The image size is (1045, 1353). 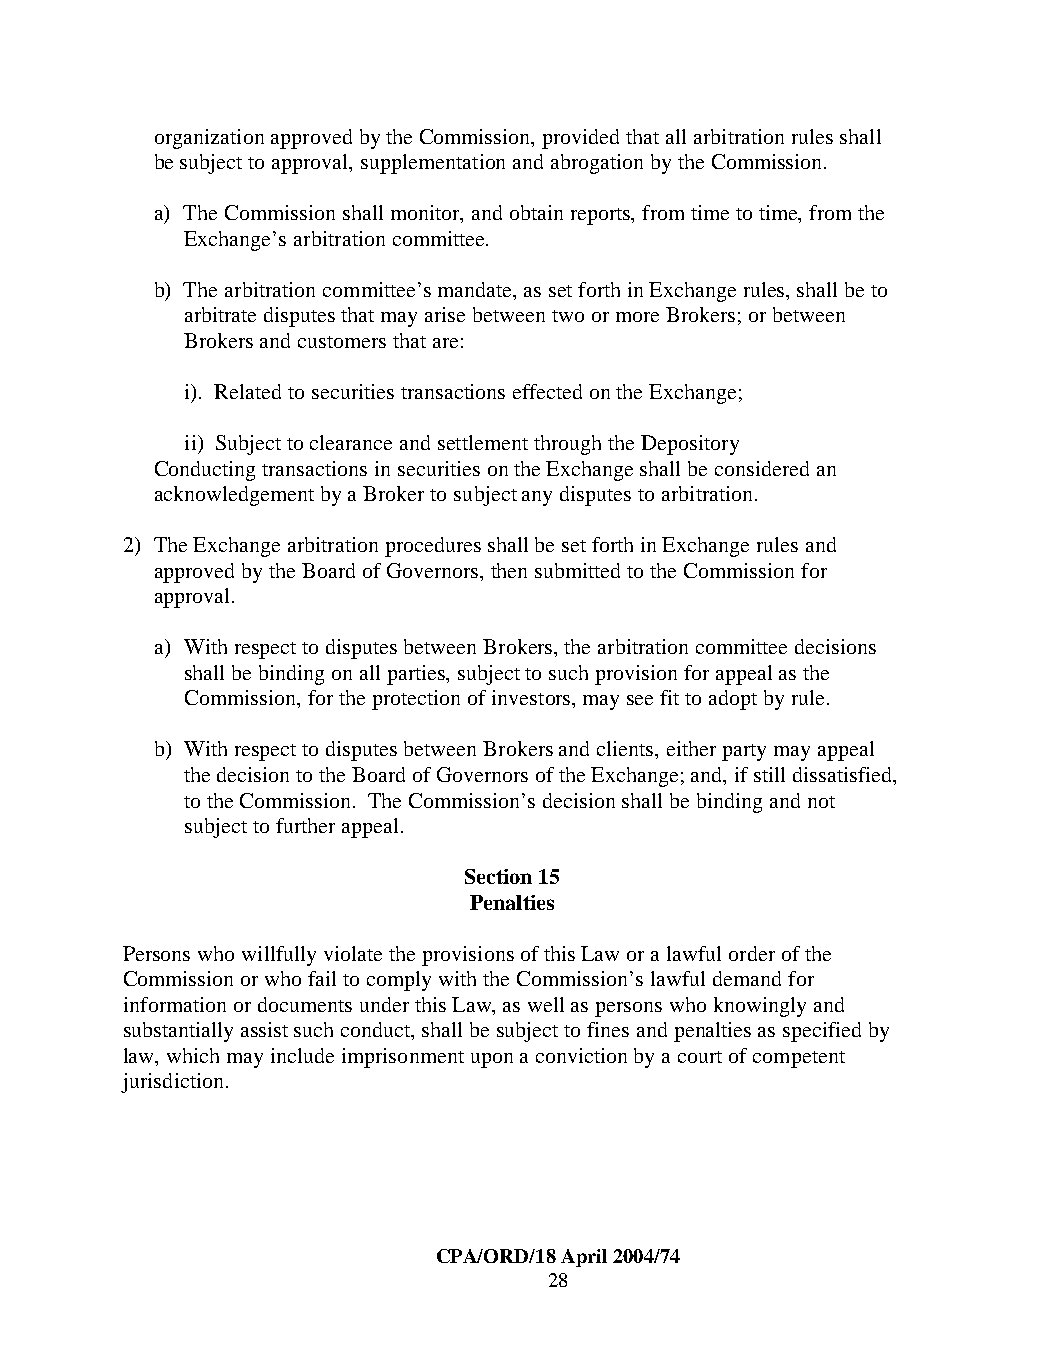 What do you see at coordinates (172, 1083) in the page?
I see `jurisdiction` at bounding box center [172, 1083].
